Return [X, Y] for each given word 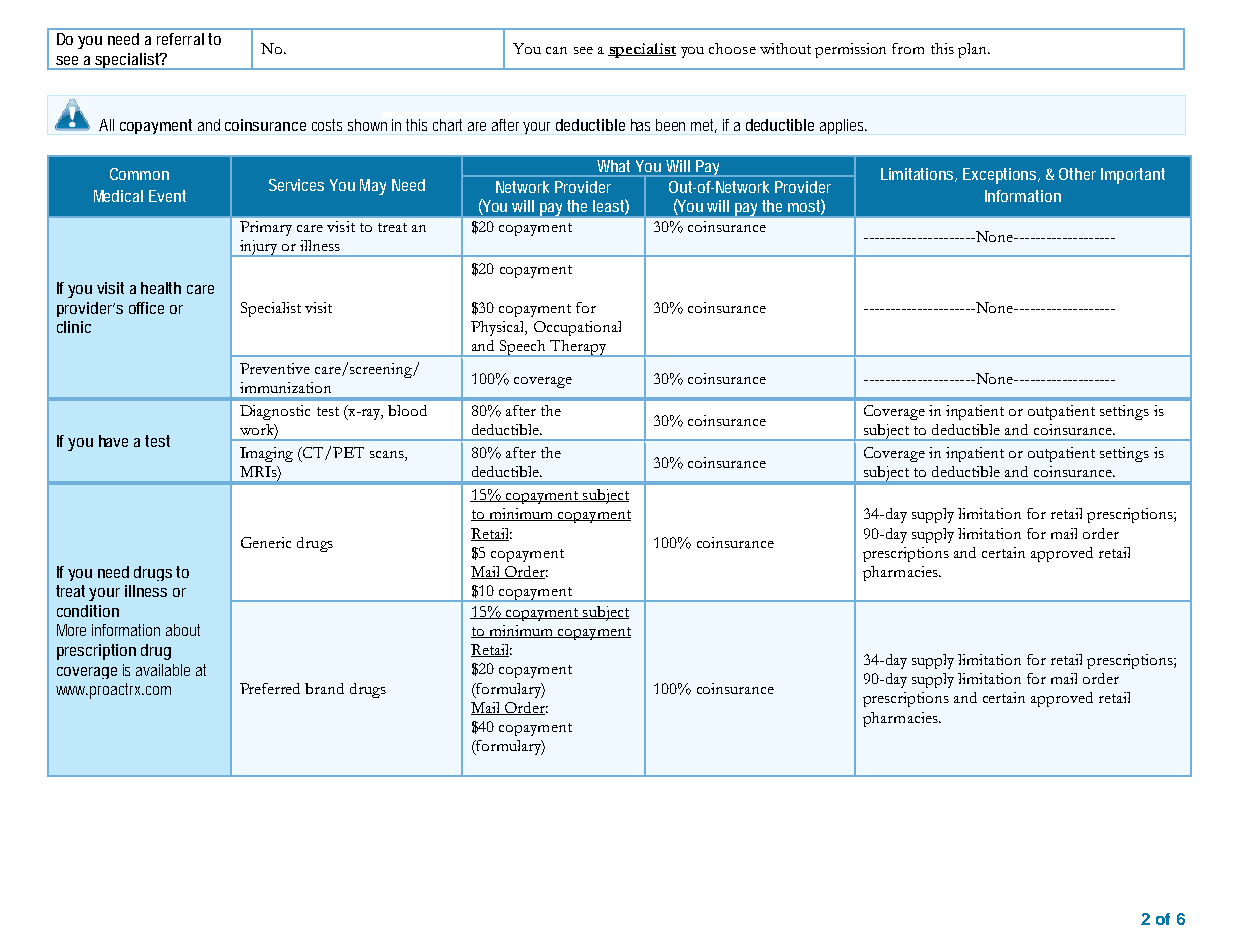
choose [732, 48]
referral [180, 39]
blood [407, 410]
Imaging [266, 454]
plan [973, 50]
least [611, 207]
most [806, 207]
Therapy [578, 348]
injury [258, 248]
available [163, 670]
